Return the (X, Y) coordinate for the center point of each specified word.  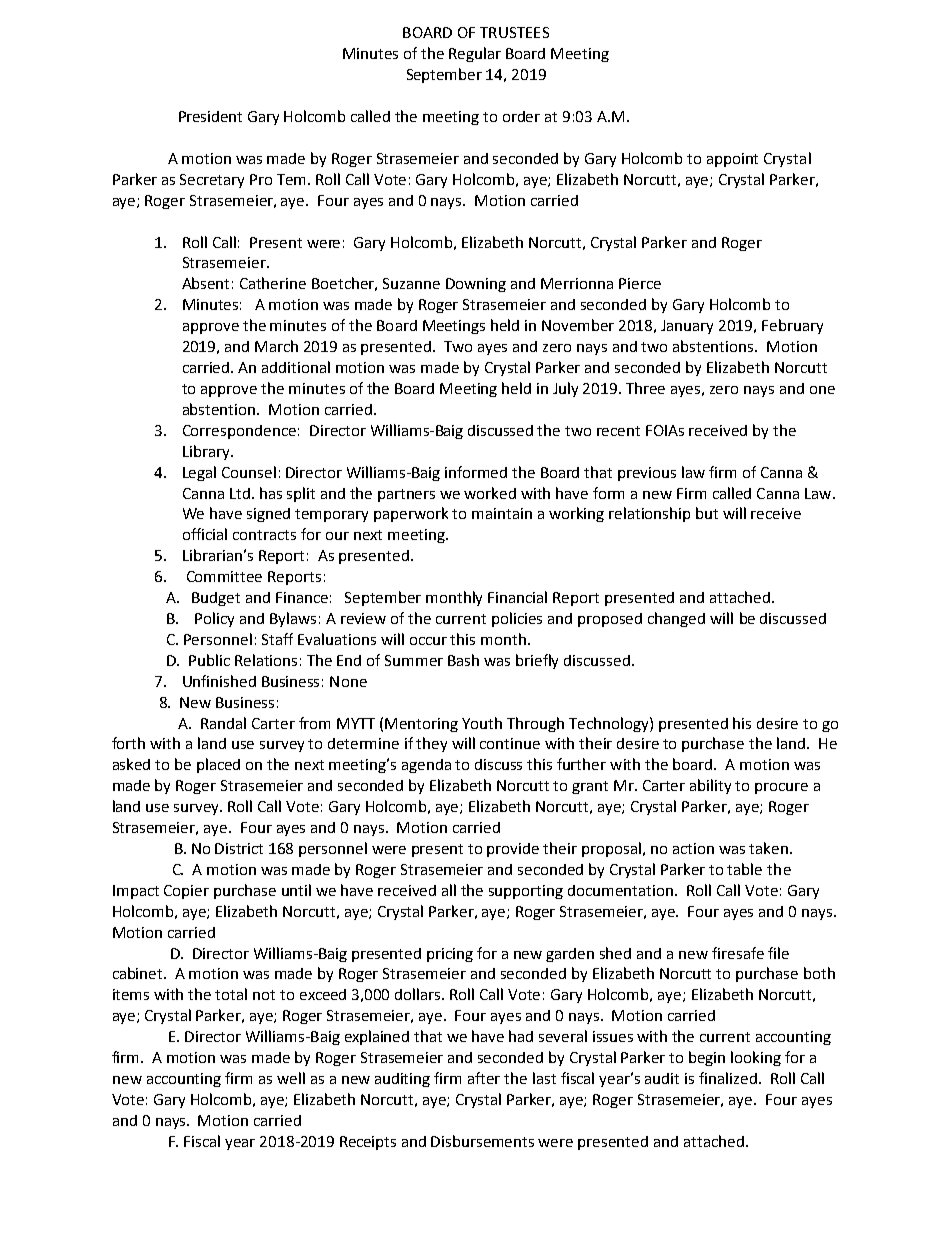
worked (490, 493)
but (707, 513)
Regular (475, 54)
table (744, 869)
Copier (186, 892)
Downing (476, 285)
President (210, 116)
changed (676, 619)
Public (209, 660)
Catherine (273, 283)
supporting (526, 892)
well (291, 1078)
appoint (732, 160)
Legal (199, 473)
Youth (482, 723)
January (687, 327)
